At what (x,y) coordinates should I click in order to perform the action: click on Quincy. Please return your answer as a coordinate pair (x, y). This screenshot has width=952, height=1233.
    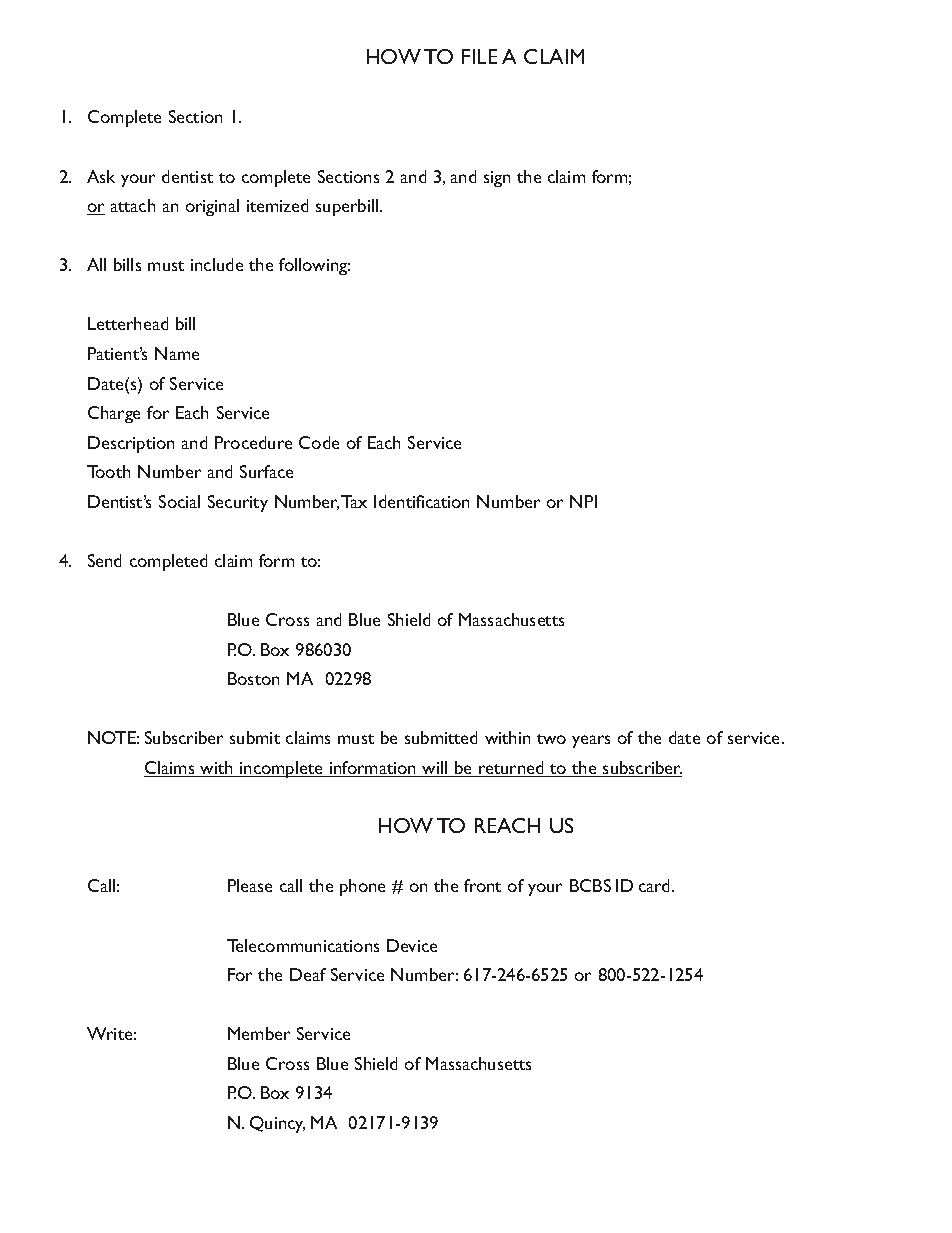
    Looking at the image, I should click on (277, 1124).
